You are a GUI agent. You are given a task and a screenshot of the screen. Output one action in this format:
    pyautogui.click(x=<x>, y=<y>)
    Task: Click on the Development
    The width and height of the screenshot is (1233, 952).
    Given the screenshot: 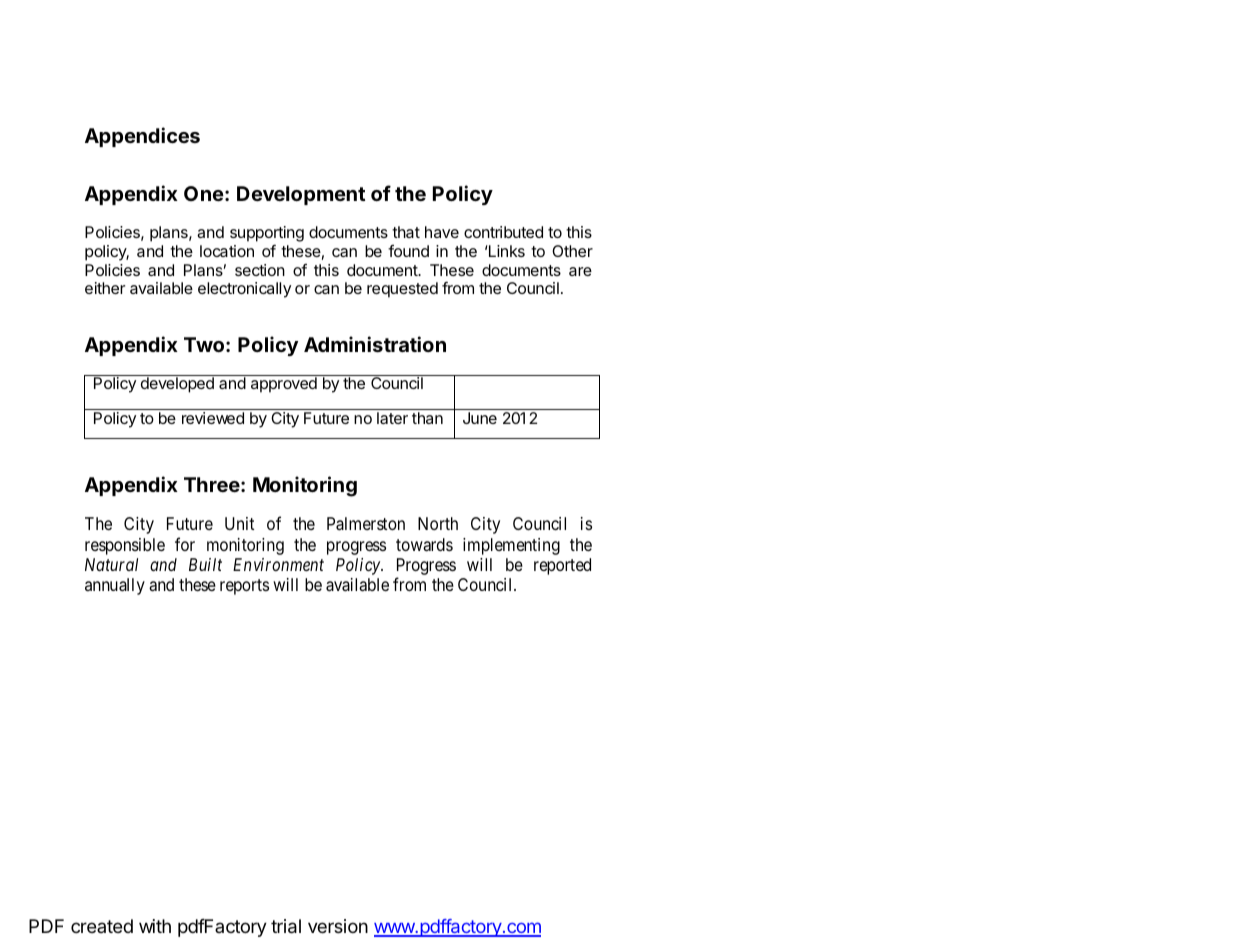 What is the action you would take?
    pyautogui.click(x=301, y=195)
